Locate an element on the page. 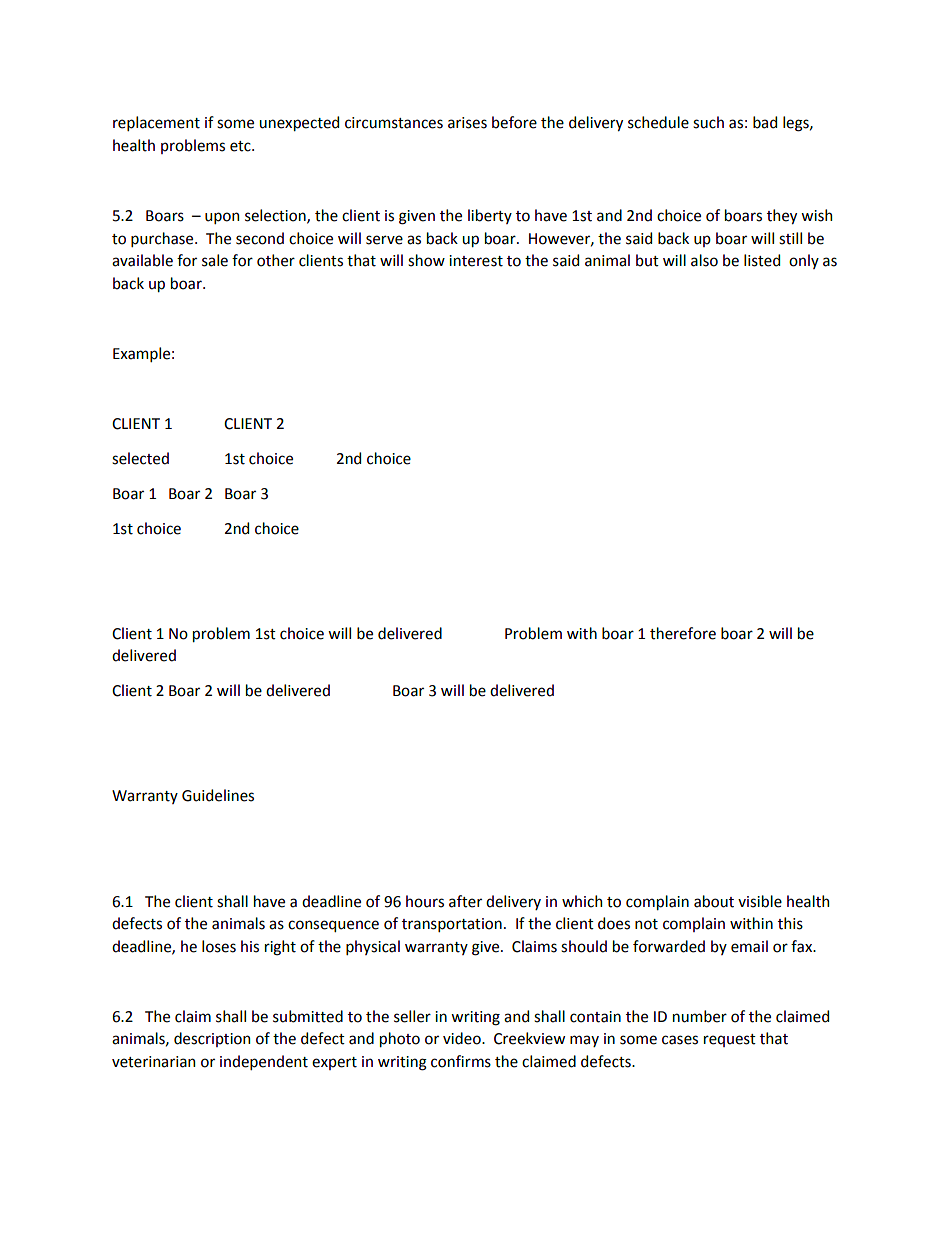  therefore is located at coordinates (683, 633).
